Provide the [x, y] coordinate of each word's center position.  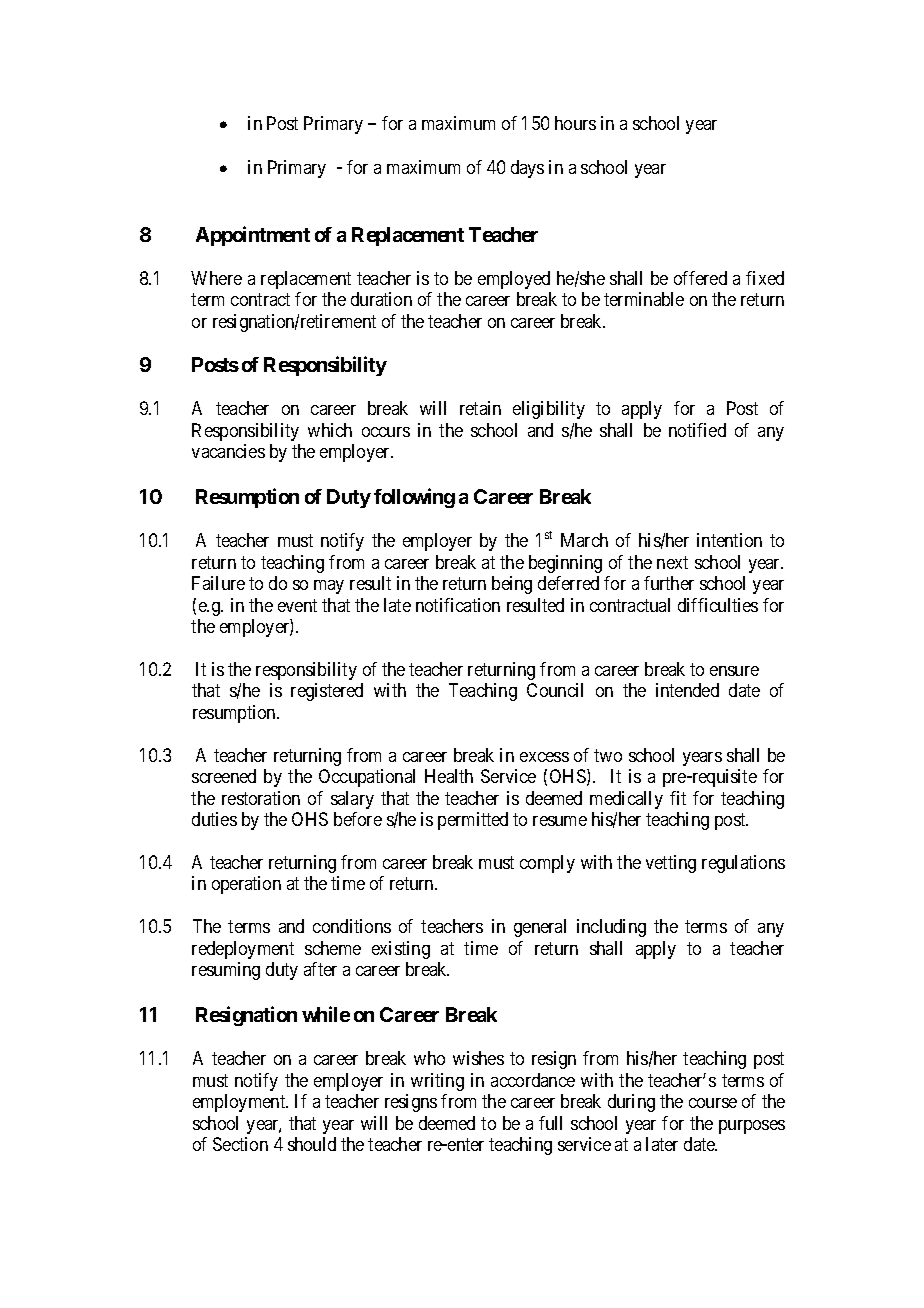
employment [240, 1103]
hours [575, 123]
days [527, 169]
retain [480, 408]
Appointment [253, 236]
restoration [261, 798]
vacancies [228, 451]
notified [697, 430]
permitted [473, 821]
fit [678, 798]
